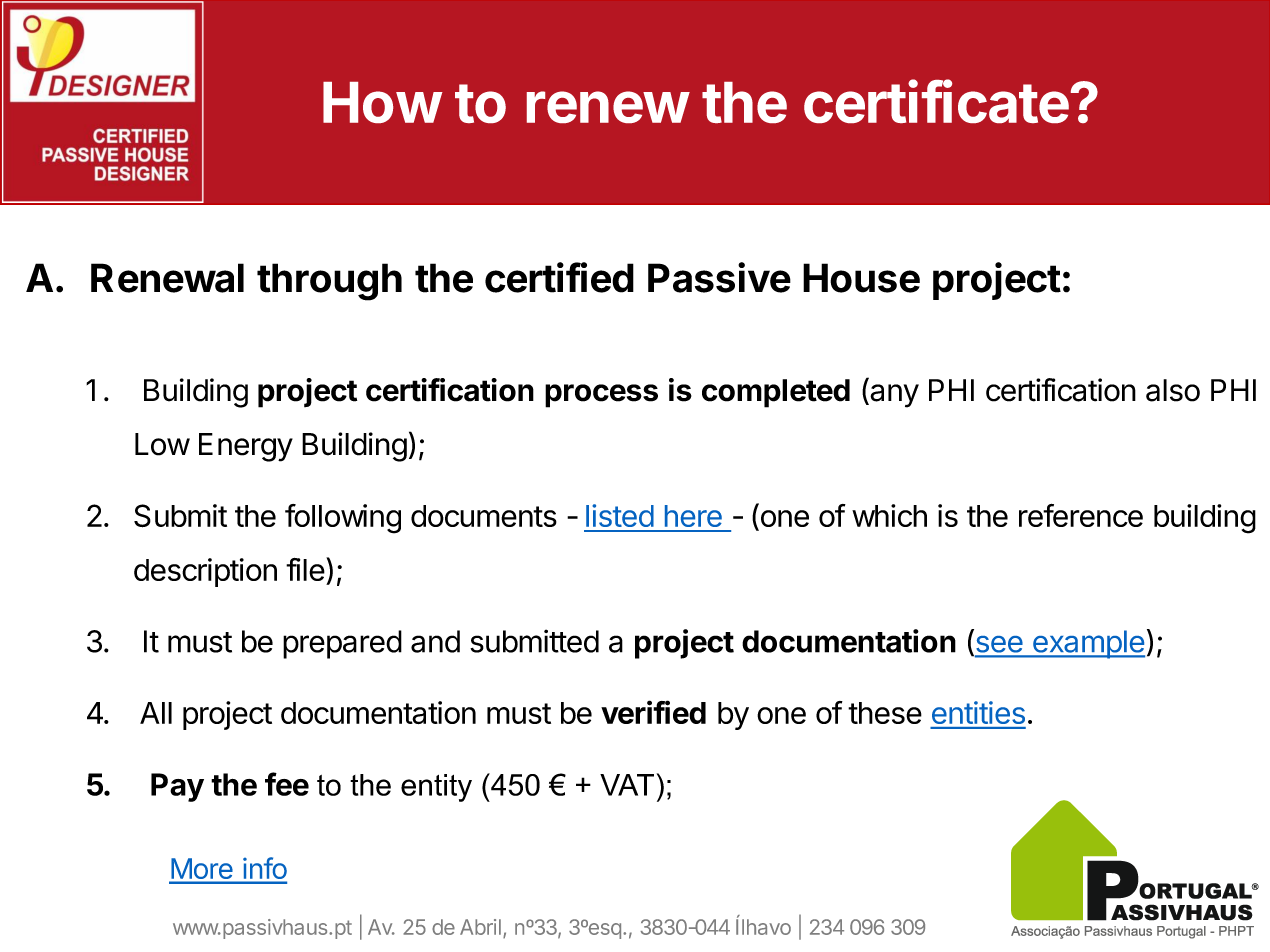  What do you see at coordinates (861, 278) in the document?
I see `House` at bounding box center [861, 278].
